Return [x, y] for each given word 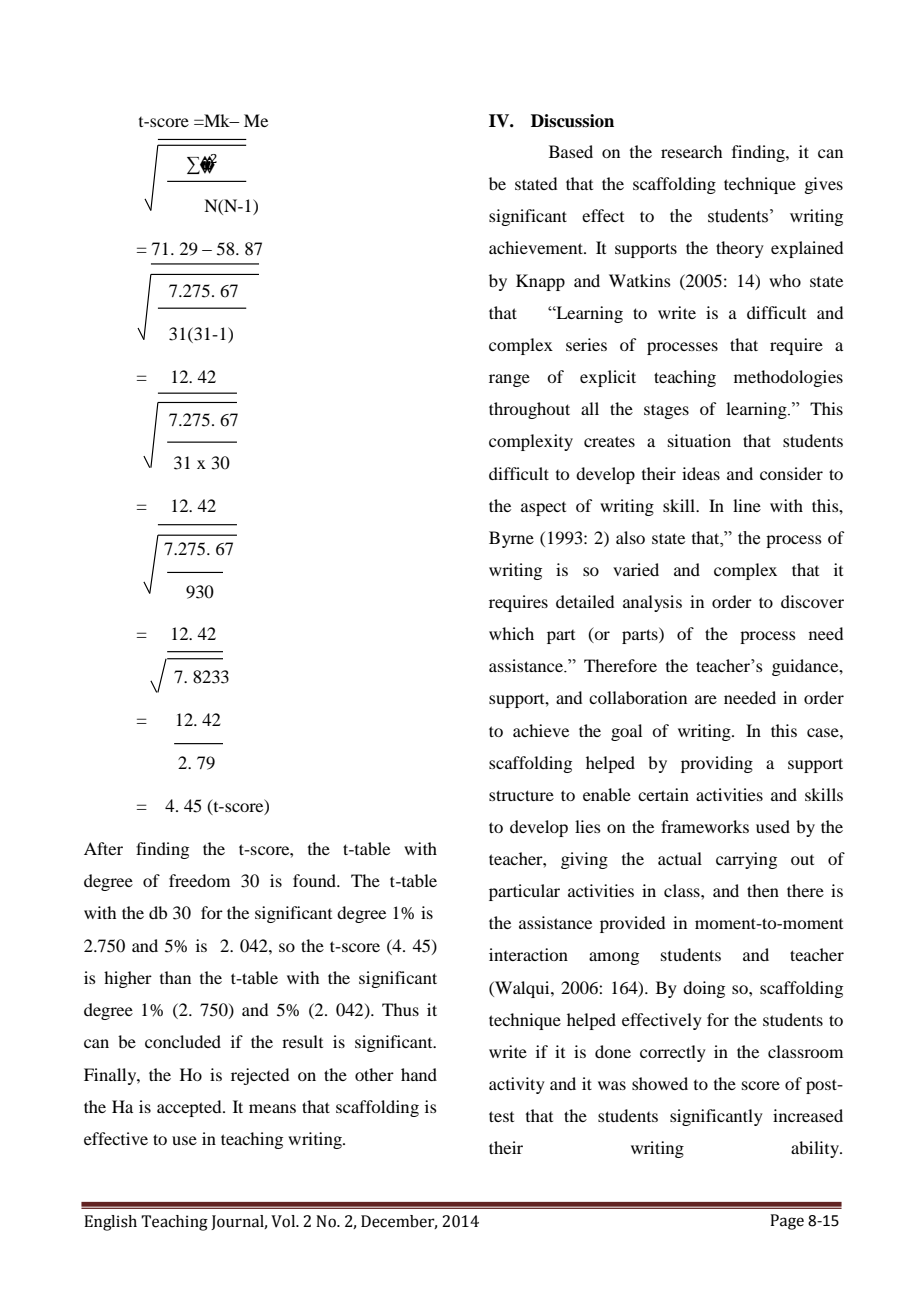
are [706, 699]
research [691, 151]
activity [517, 1085]
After [103, 848]
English [110, 1223]
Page [787, 1222]
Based [571, 151]
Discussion [572, 121]
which [511, 633]
